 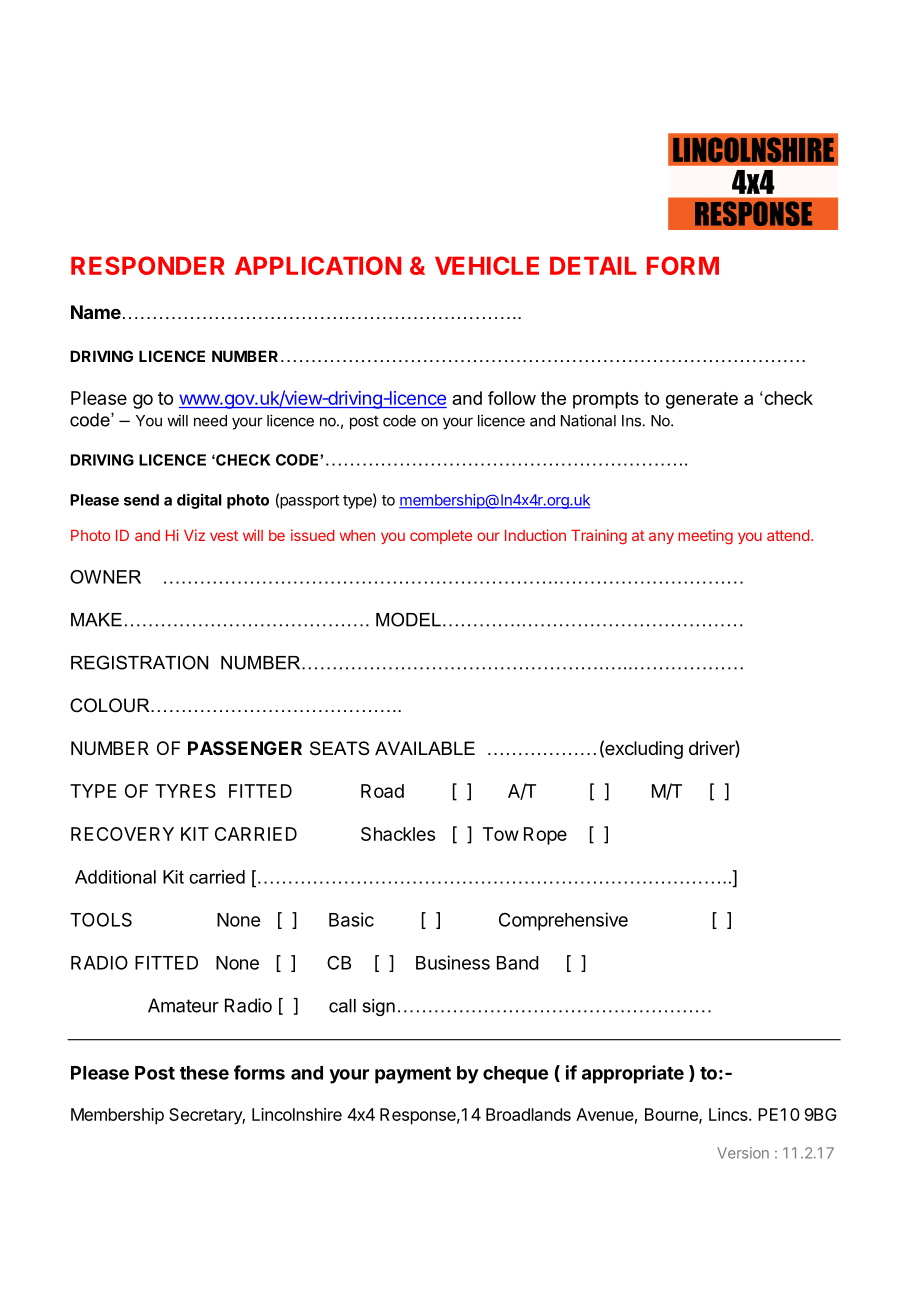 What do you see at coordinates (593, 265) in the screenshot?
I see `DETAIL` at bounding box center [593, 265].
